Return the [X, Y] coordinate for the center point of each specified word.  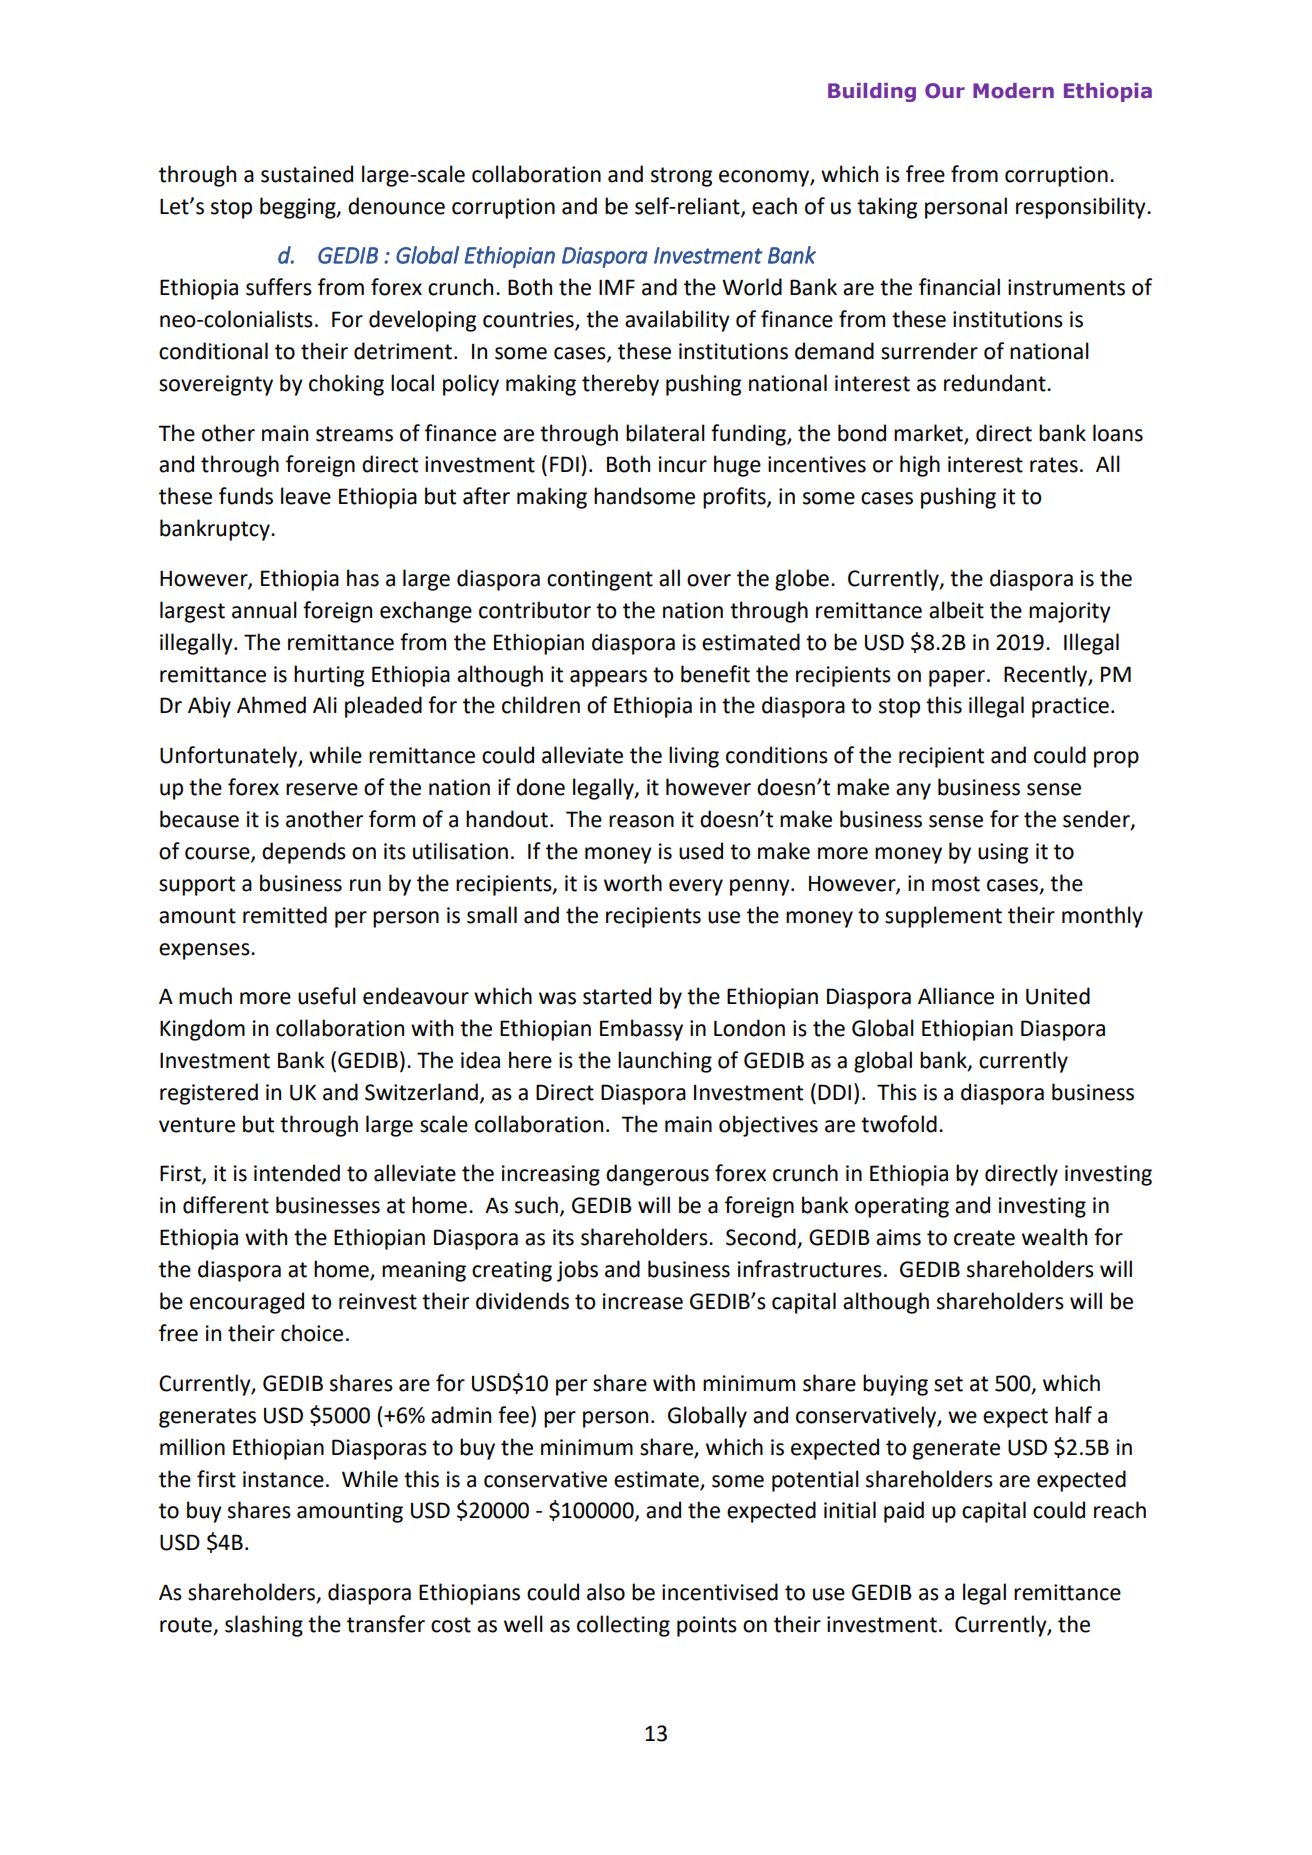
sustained [307, 174]
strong [681, 177]
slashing [264, 1626]
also [606, 1592]
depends [304, 853]
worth [633, 883]
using [1003, 853]
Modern [1013, 91]
